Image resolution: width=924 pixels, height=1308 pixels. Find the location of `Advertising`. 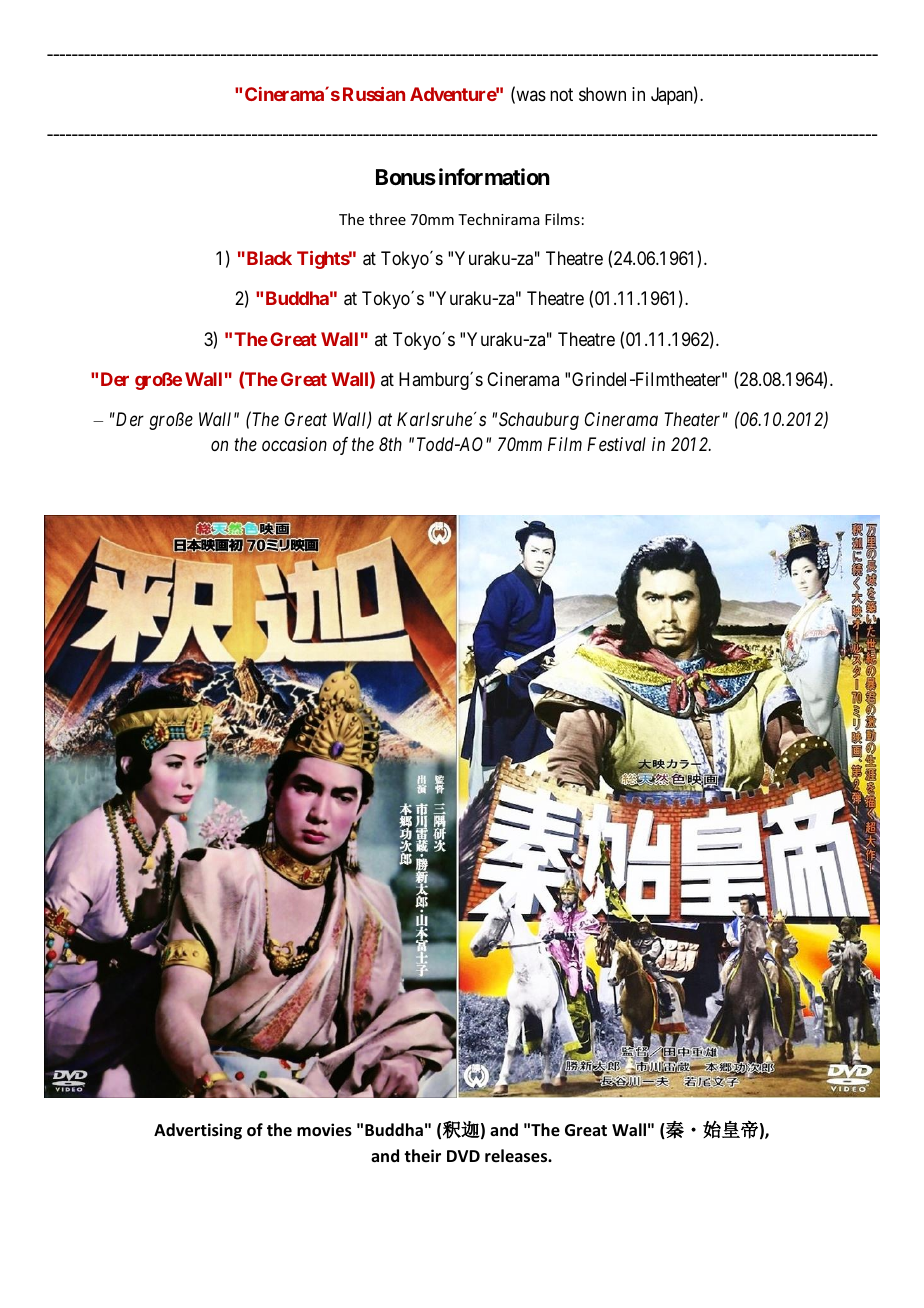

Advertising is located at coordinates (198, 1131).
